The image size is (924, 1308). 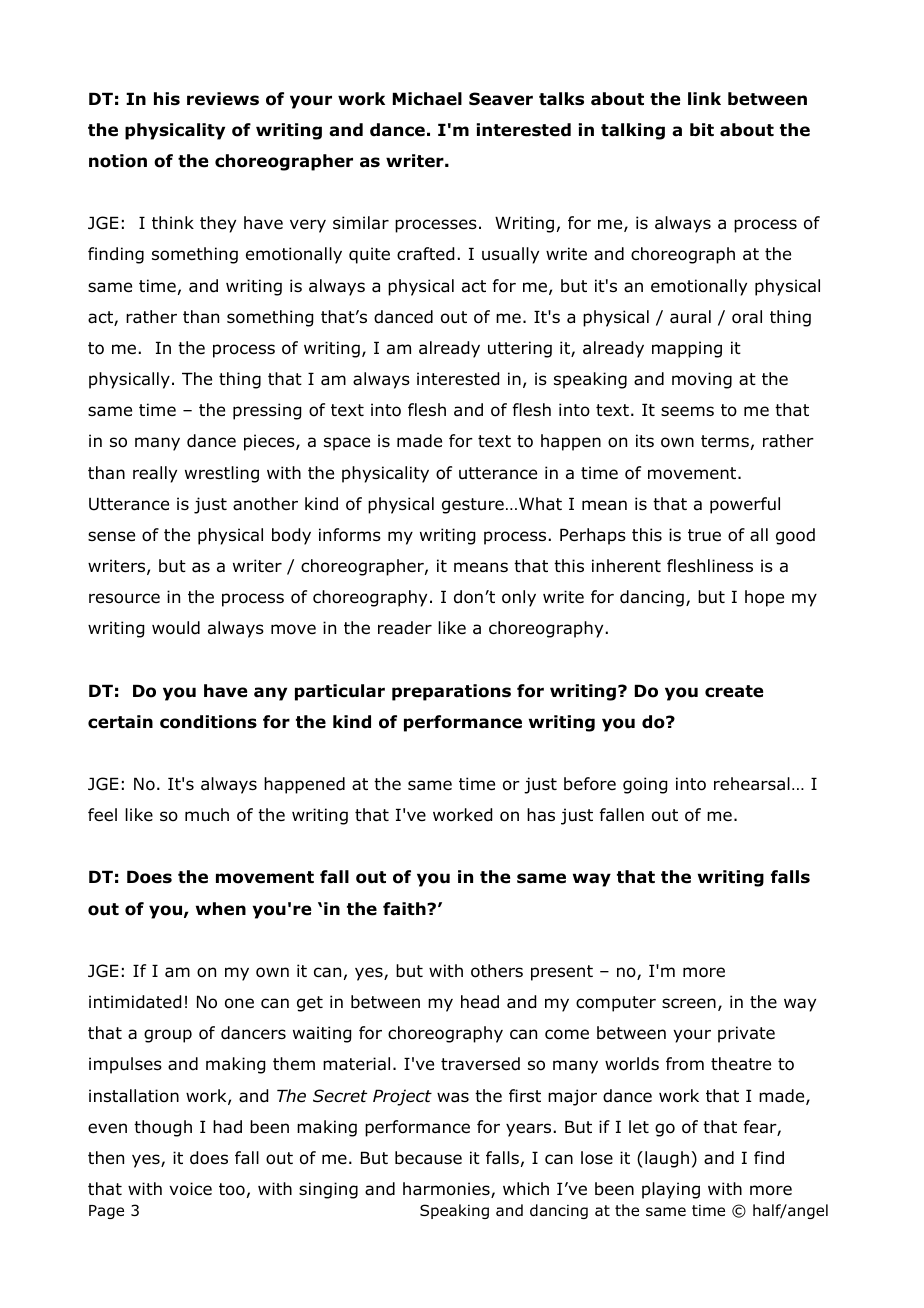 What do you see at coordinates (267, 411) in the screenshot?
I see `pressing` at bounding box center [267, 411].
